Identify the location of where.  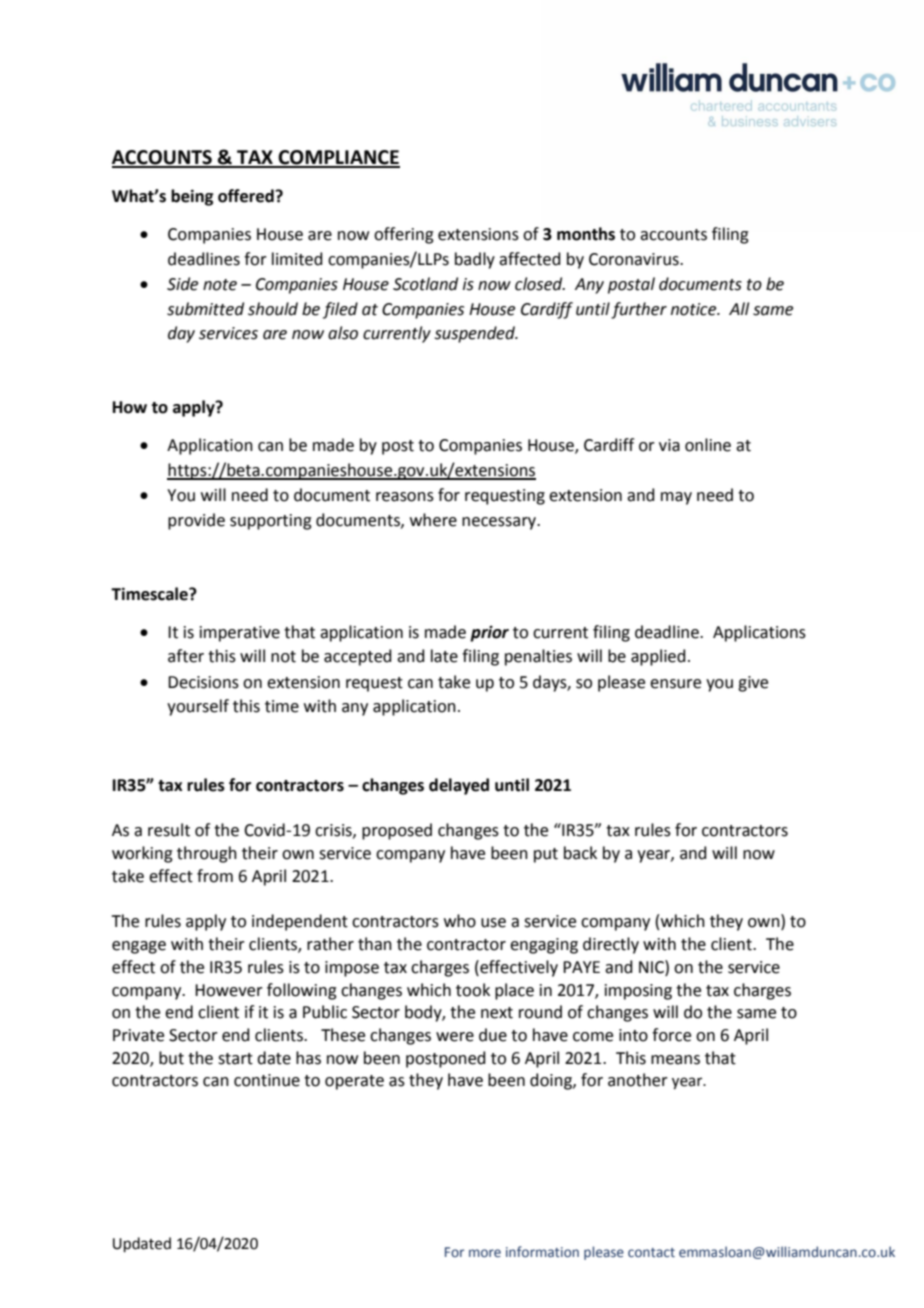
(433, 520).
